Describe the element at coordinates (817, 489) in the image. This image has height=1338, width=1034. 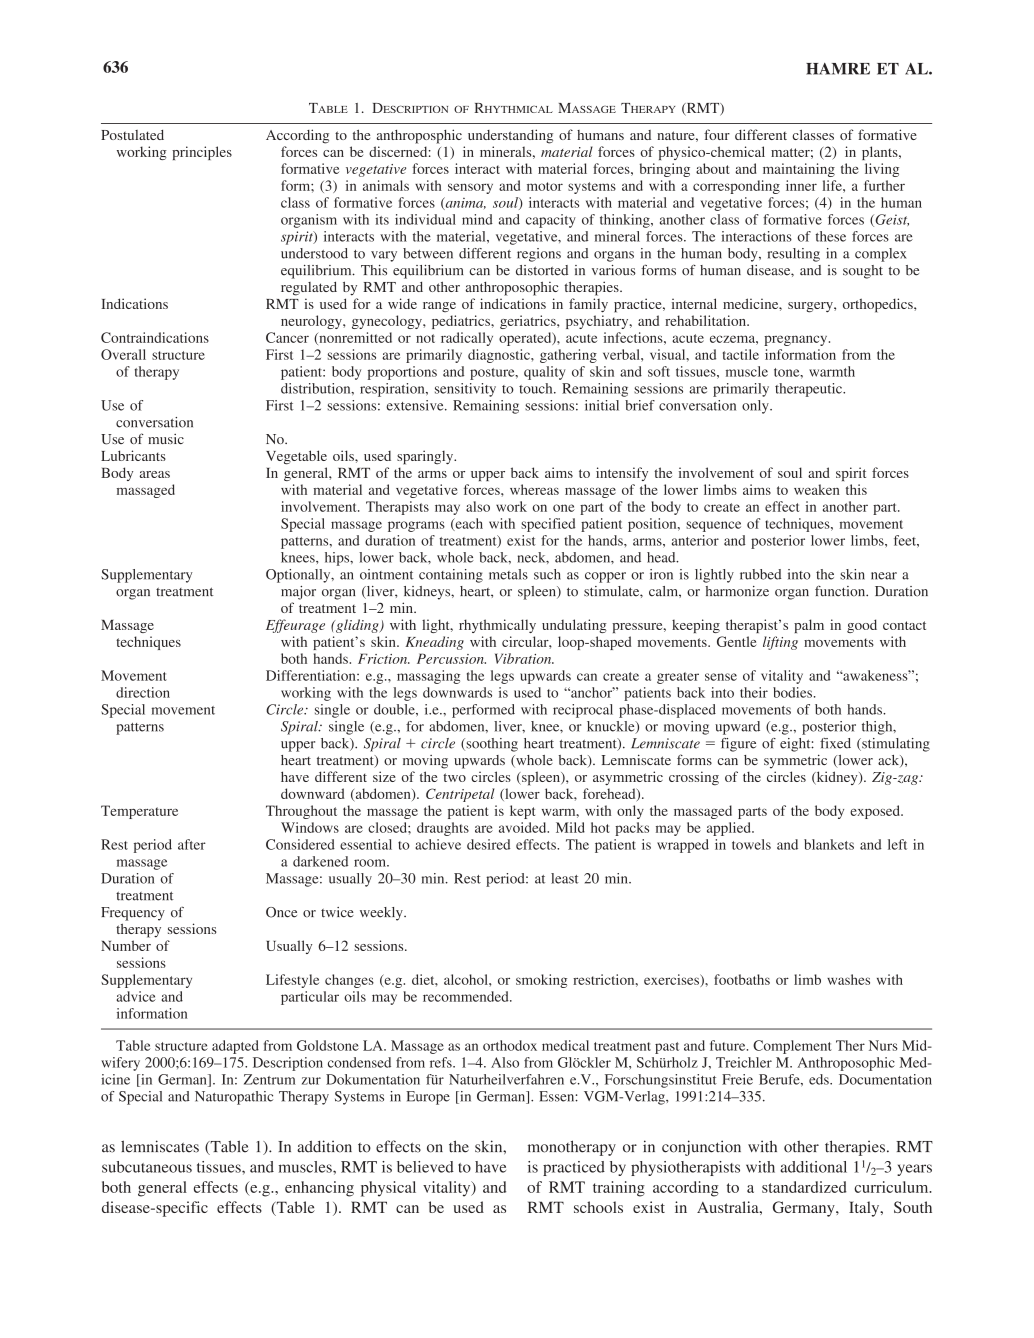
I see `weaken` at that location.
